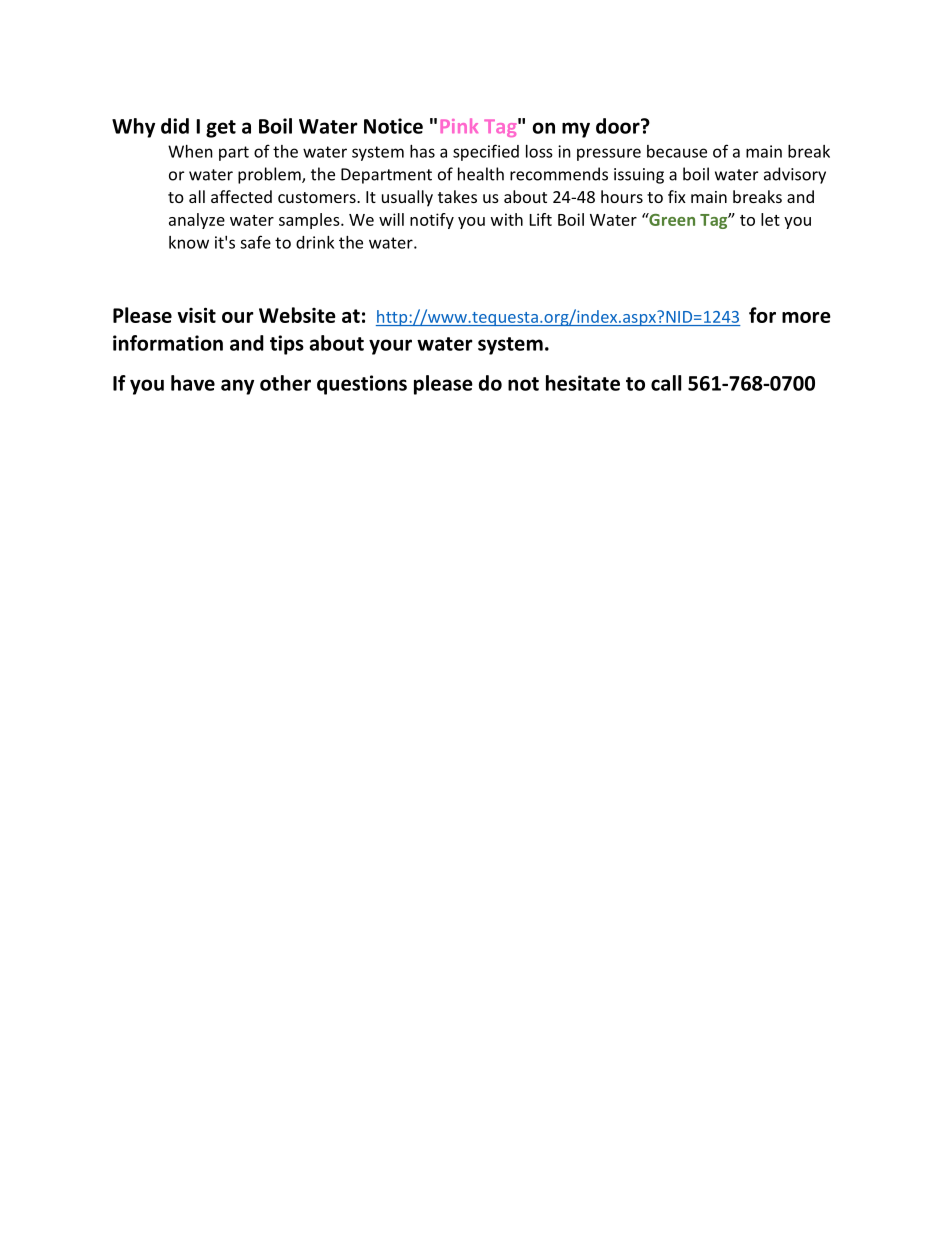 The image size is (952, 1233). I want to click on questions, so click(362, 385).
